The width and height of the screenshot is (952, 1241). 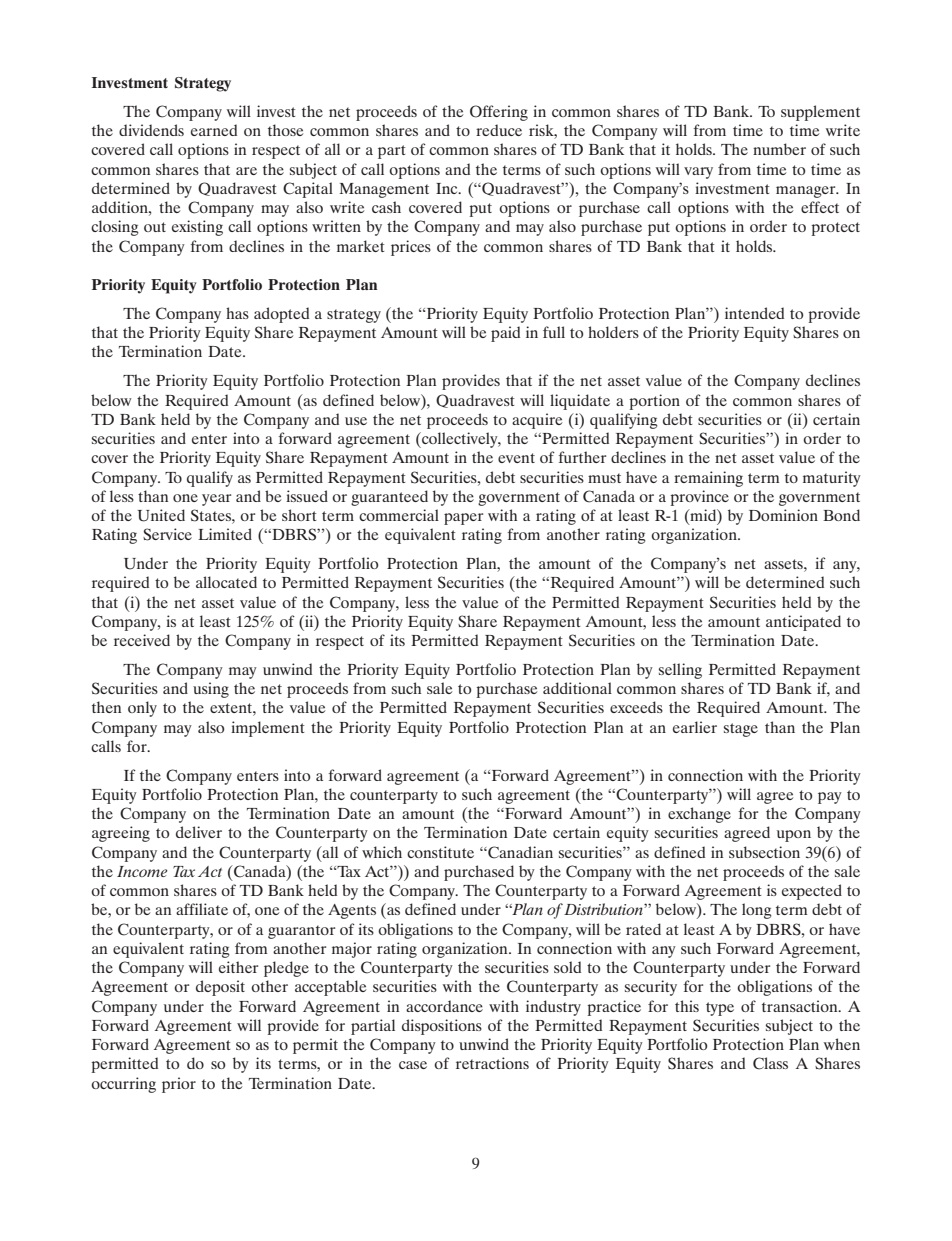 What do you see at coordinates (505, 334) in the screenshot?
I see `paid` at bounding box center [505, 334].
